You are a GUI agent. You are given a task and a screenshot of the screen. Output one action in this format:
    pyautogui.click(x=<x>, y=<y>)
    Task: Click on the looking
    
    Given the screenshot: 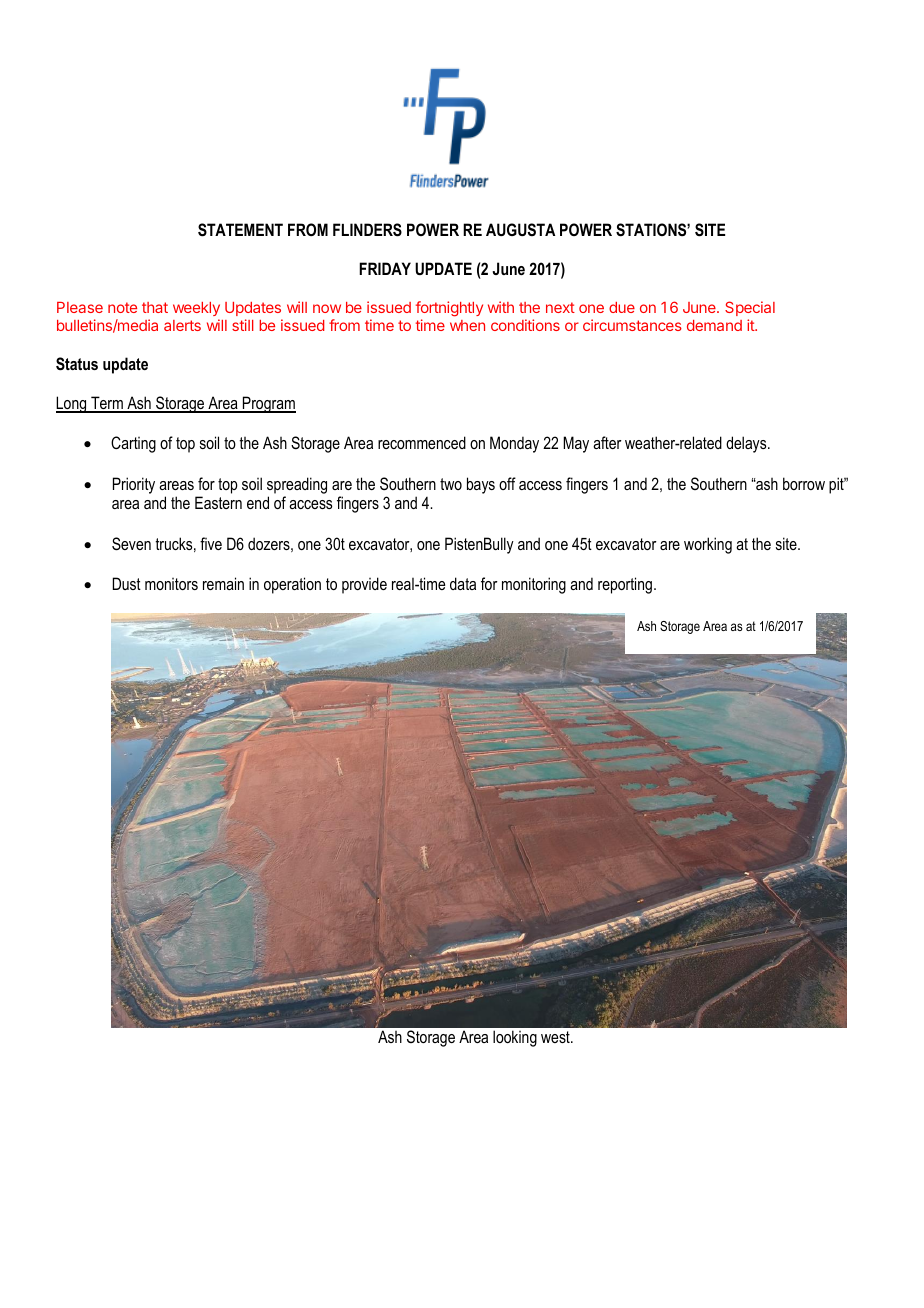 What is the action you would take?
    pyautogui.click(x=515, y=1038)
